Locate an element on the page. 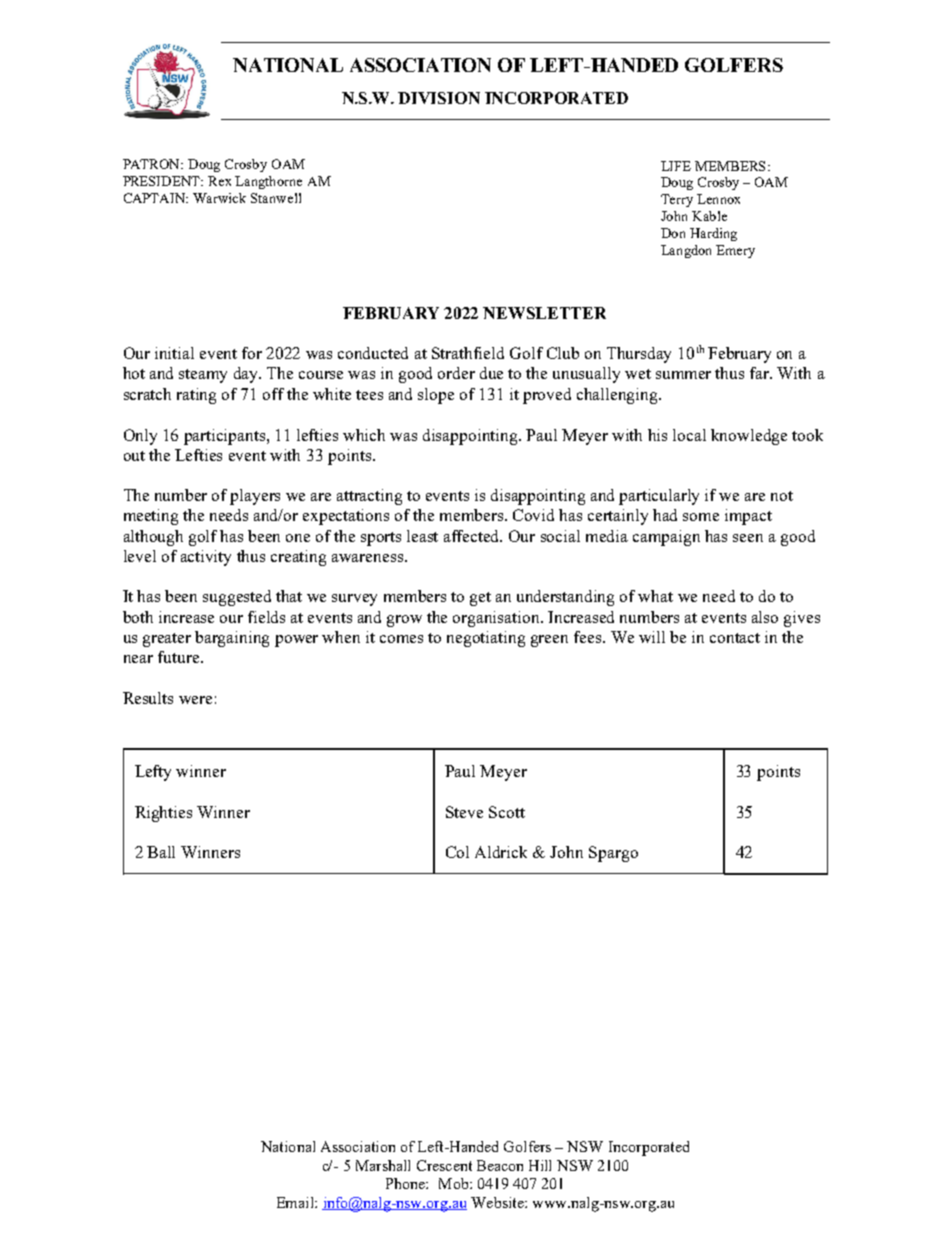 The height and width of the image is (1233, 952). DIVISION is located at coordinates (439, 98).
